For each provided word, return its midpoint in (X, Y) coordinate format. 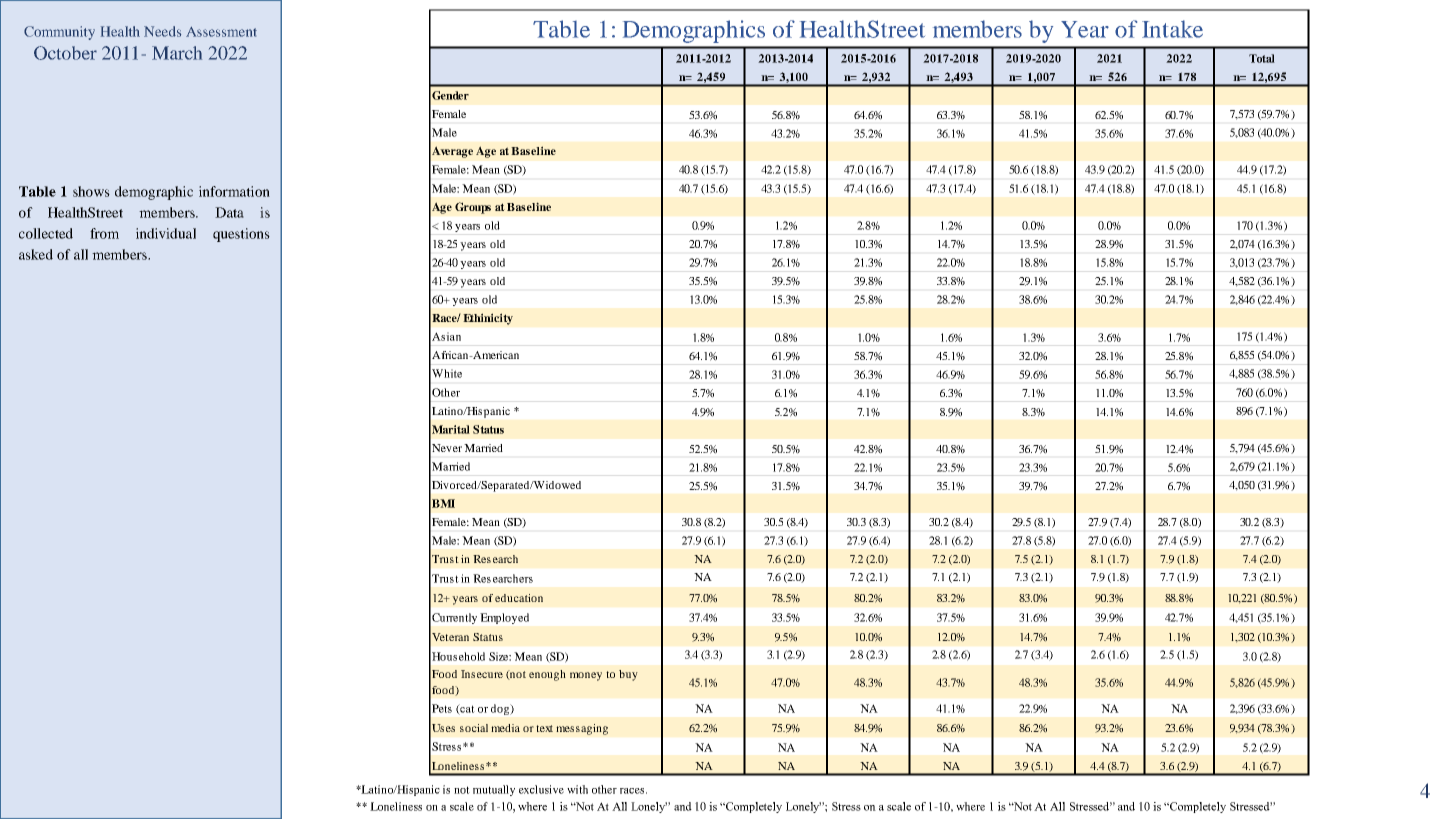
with (577, 789)
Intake (1172, 29)
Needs (162, 31)
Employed (504, 618)
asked (36, 254)
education (519, 598)
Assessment (221, 32)
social (474, 728)
